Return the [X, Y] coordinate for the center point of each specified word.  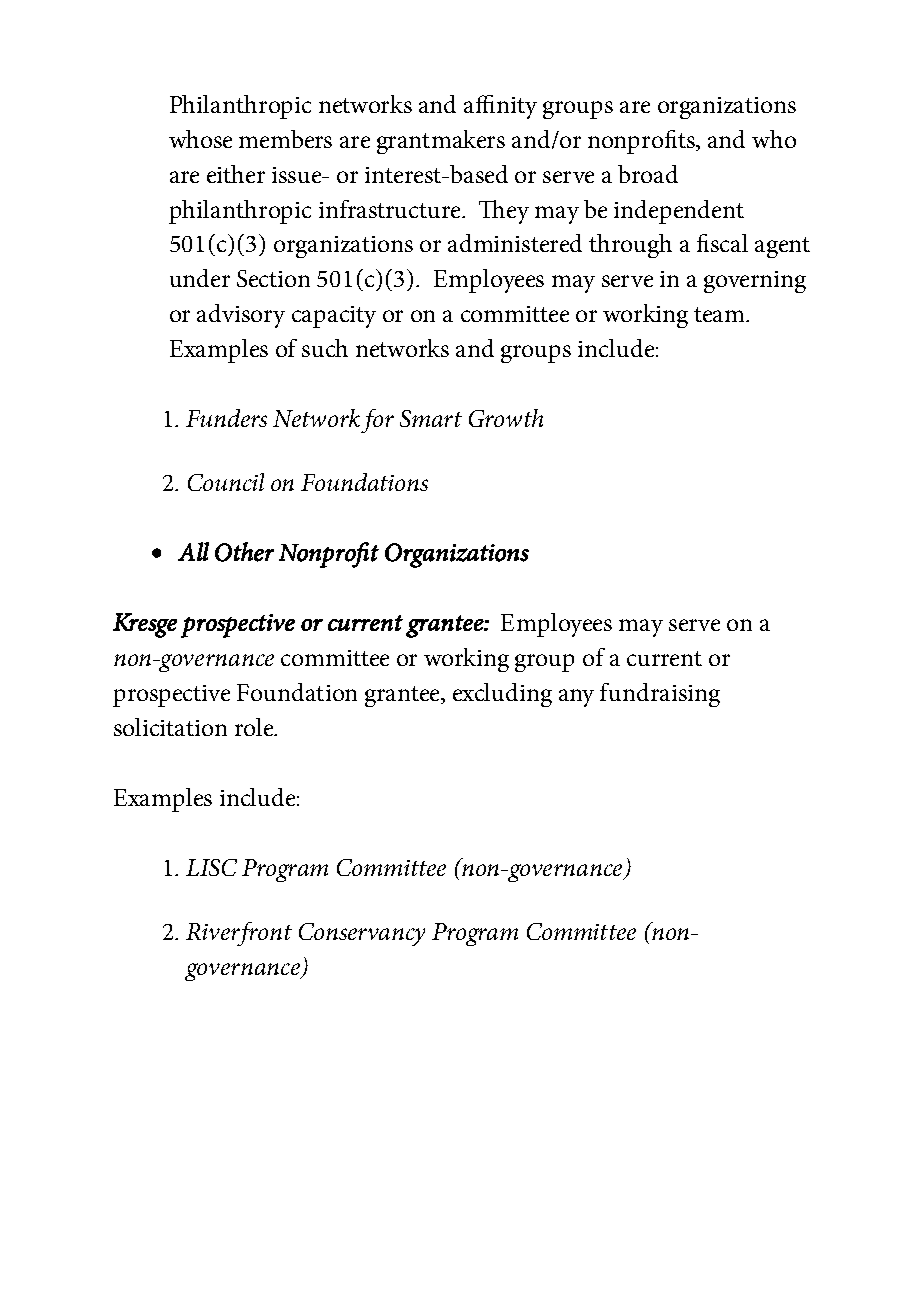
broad [648, 174]
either [236, 174]
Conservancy [362, 934]
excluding [502, 695]
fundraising [660, 695]
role [255, 727]
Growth [506, 418]
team [720, 314]
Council [226, 482]
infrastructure [391, 209]
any [576, 698]
